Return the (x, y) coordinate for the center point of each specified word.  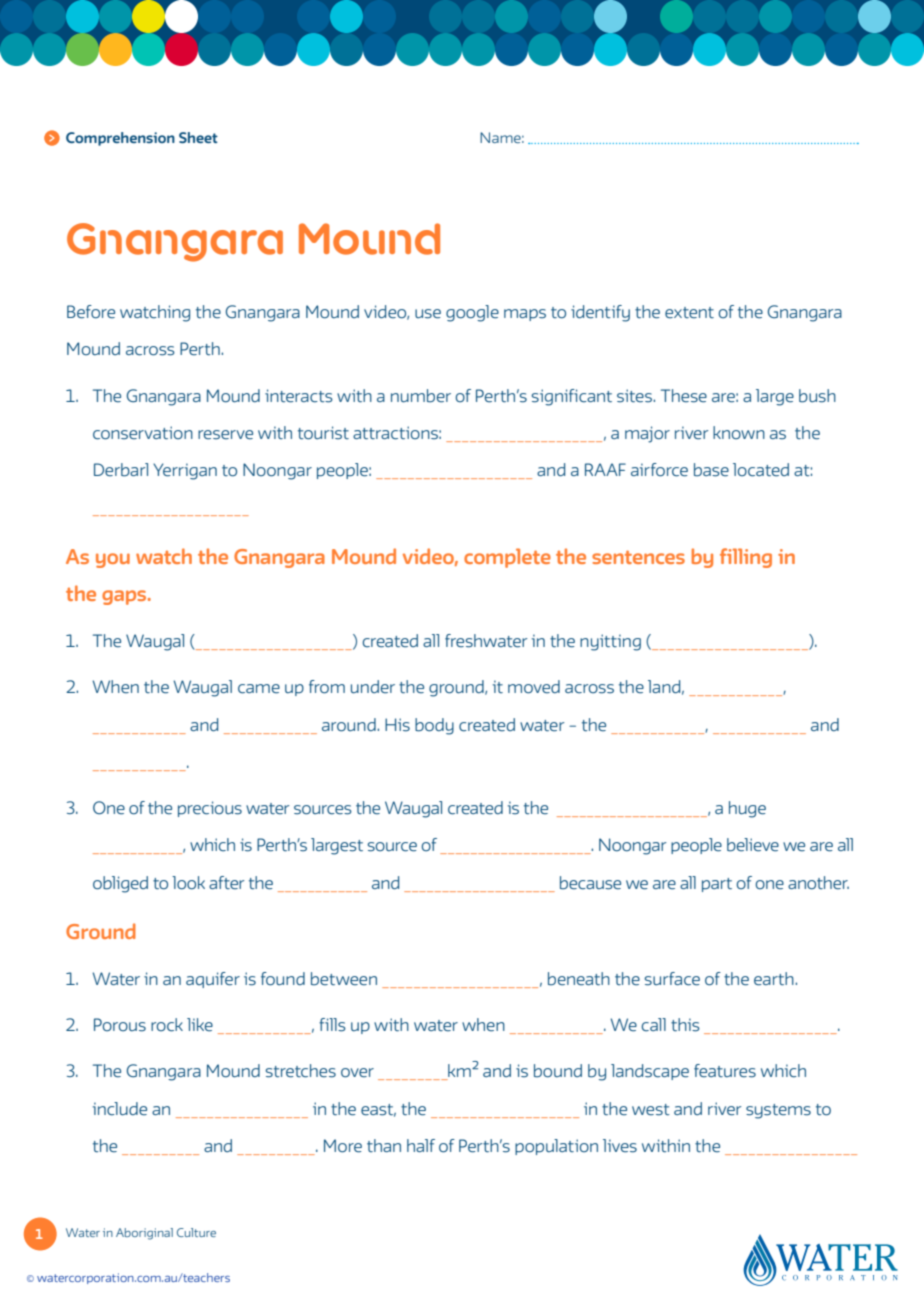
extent (689, 313)
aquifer (213, 980)
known (739, 433)
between (344, 979)
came (259, 689)
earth (775, 979)
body (434, 726)
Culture (196, 1232)
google (472, 313)
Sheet (198, 137)
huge (747, 809)
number (421, 396)
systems (778, 1111)
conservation (143, 433)
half (421, 1145)
